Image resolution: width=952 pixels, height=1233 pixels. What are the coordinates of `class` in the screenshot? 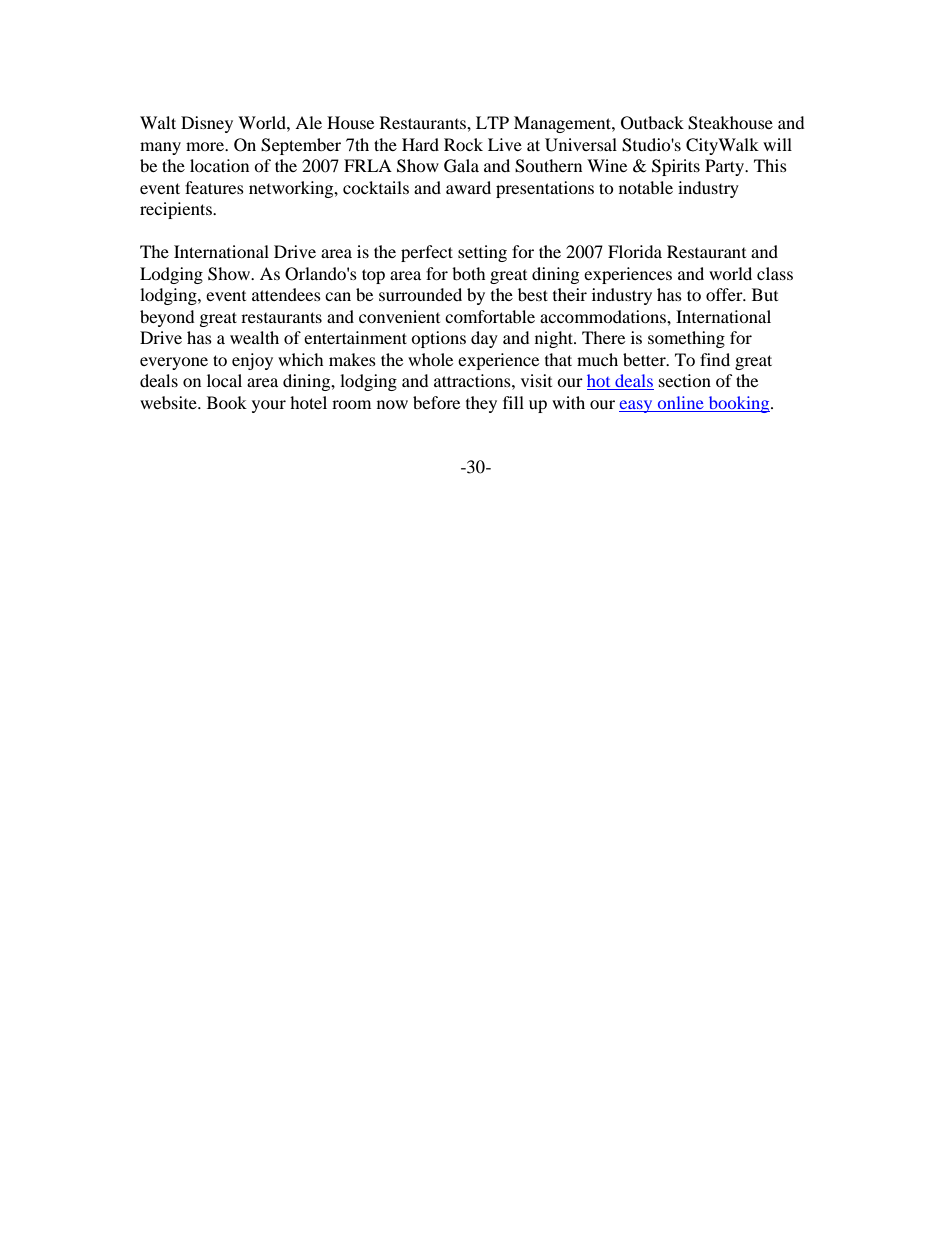 It's located at (775, 273).
